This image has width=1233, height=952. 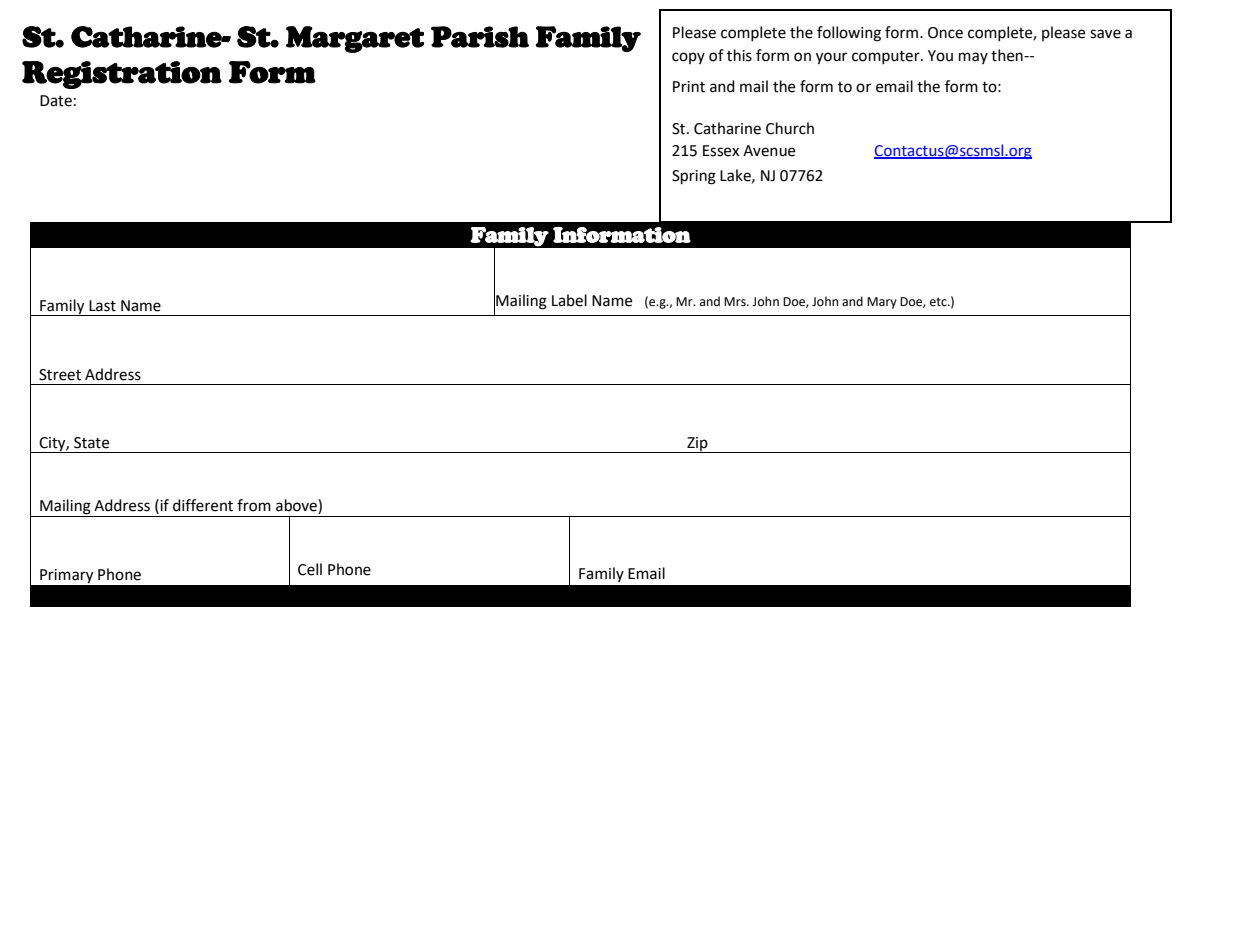 What do you see at coordinates (91, 443) in the image?
I see `State` at bounding box center [91, 443].
